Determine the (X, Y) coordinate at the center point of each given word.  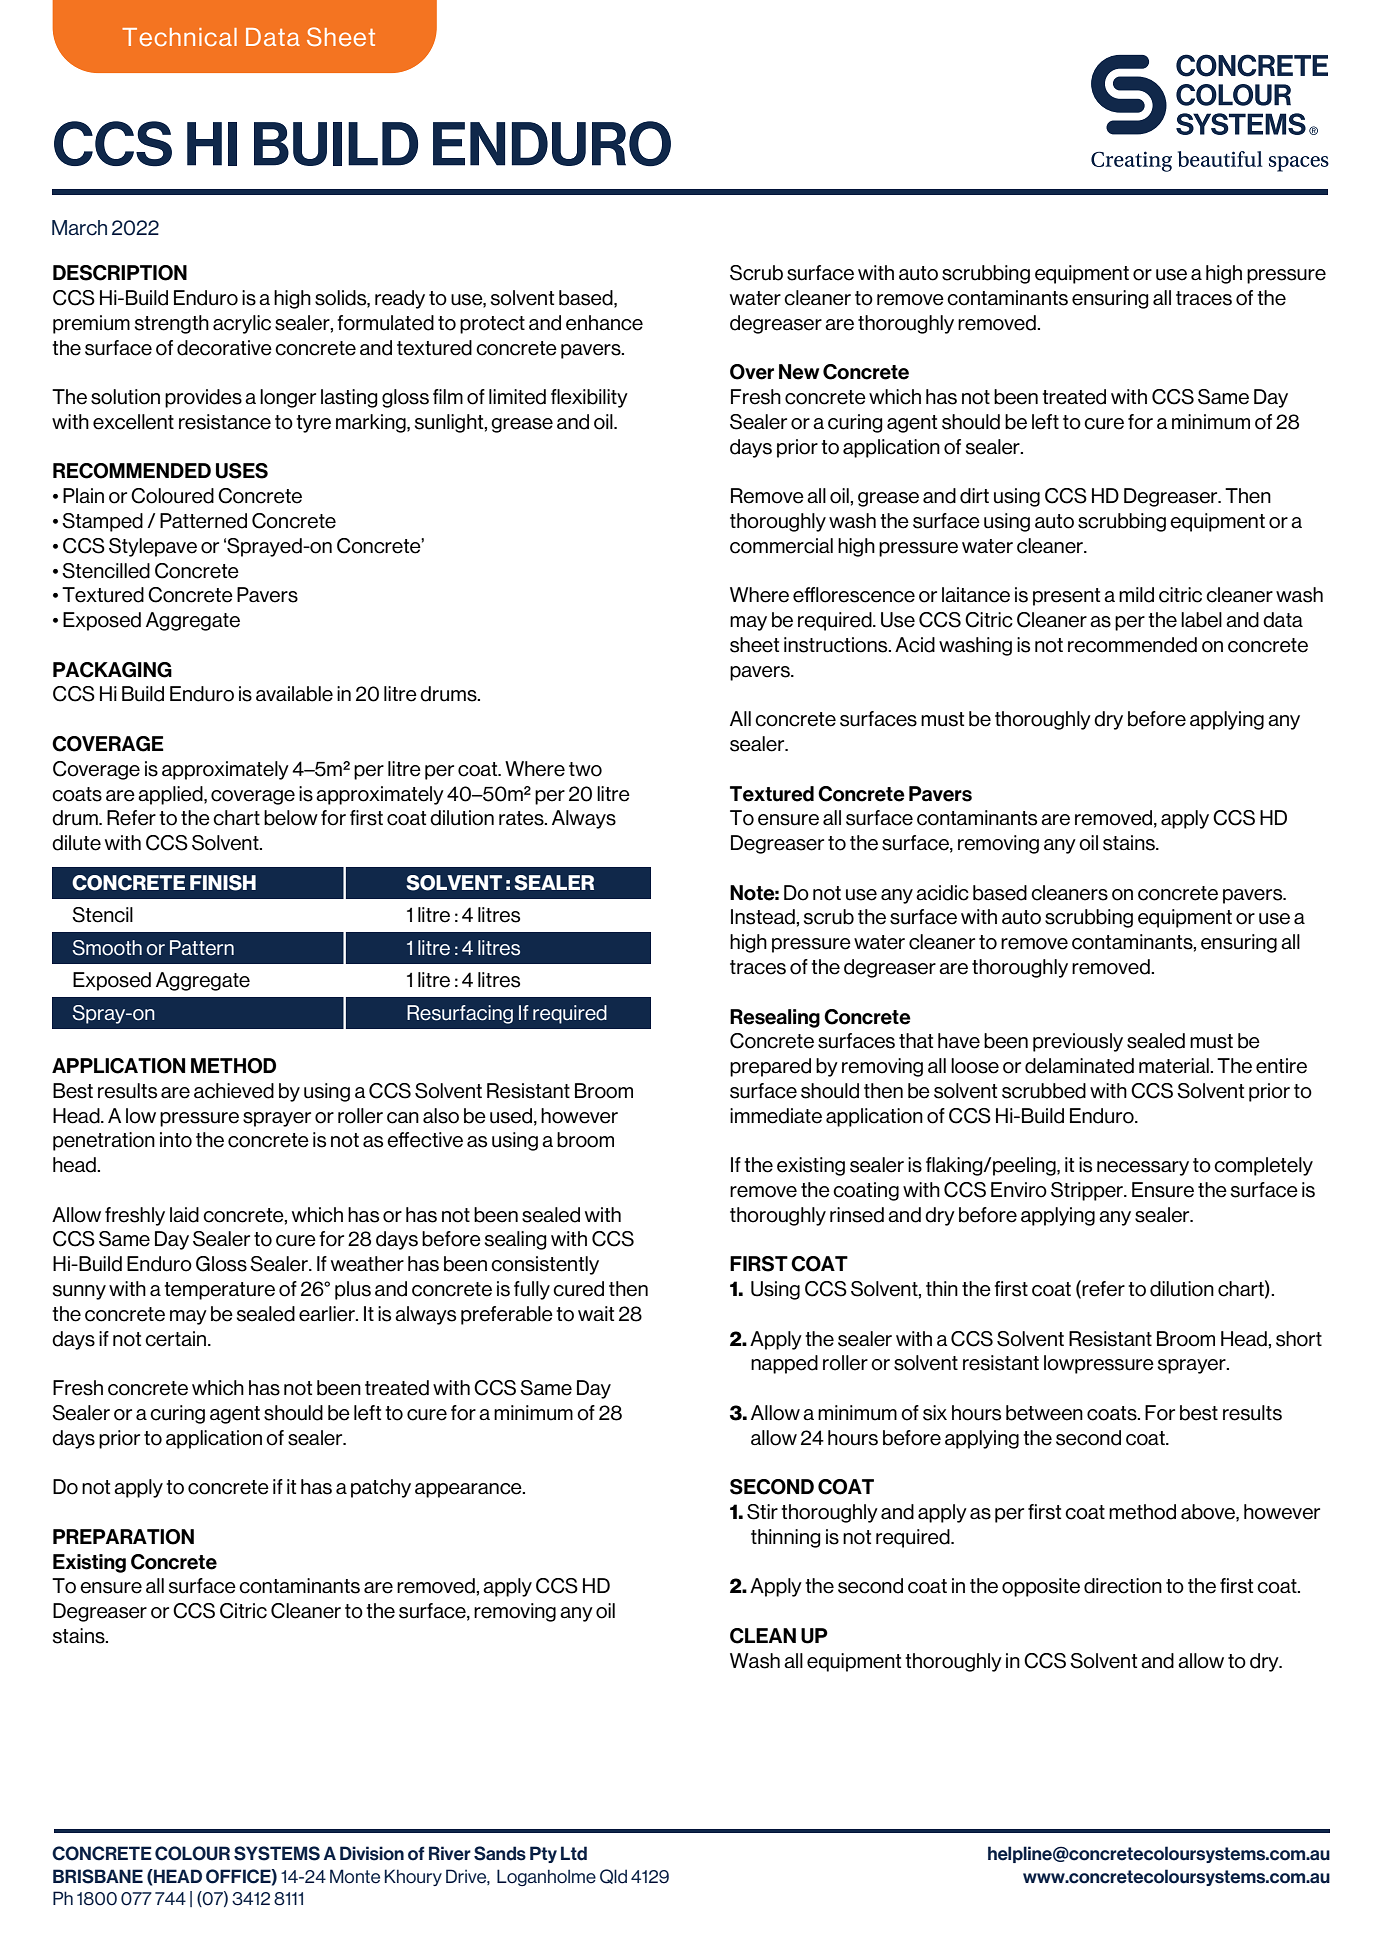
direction (1123, 1586)
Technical (179, 37)
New (799, 372)
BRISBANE (98, 1876)
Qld (613, 1876)
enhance (604, 323)
